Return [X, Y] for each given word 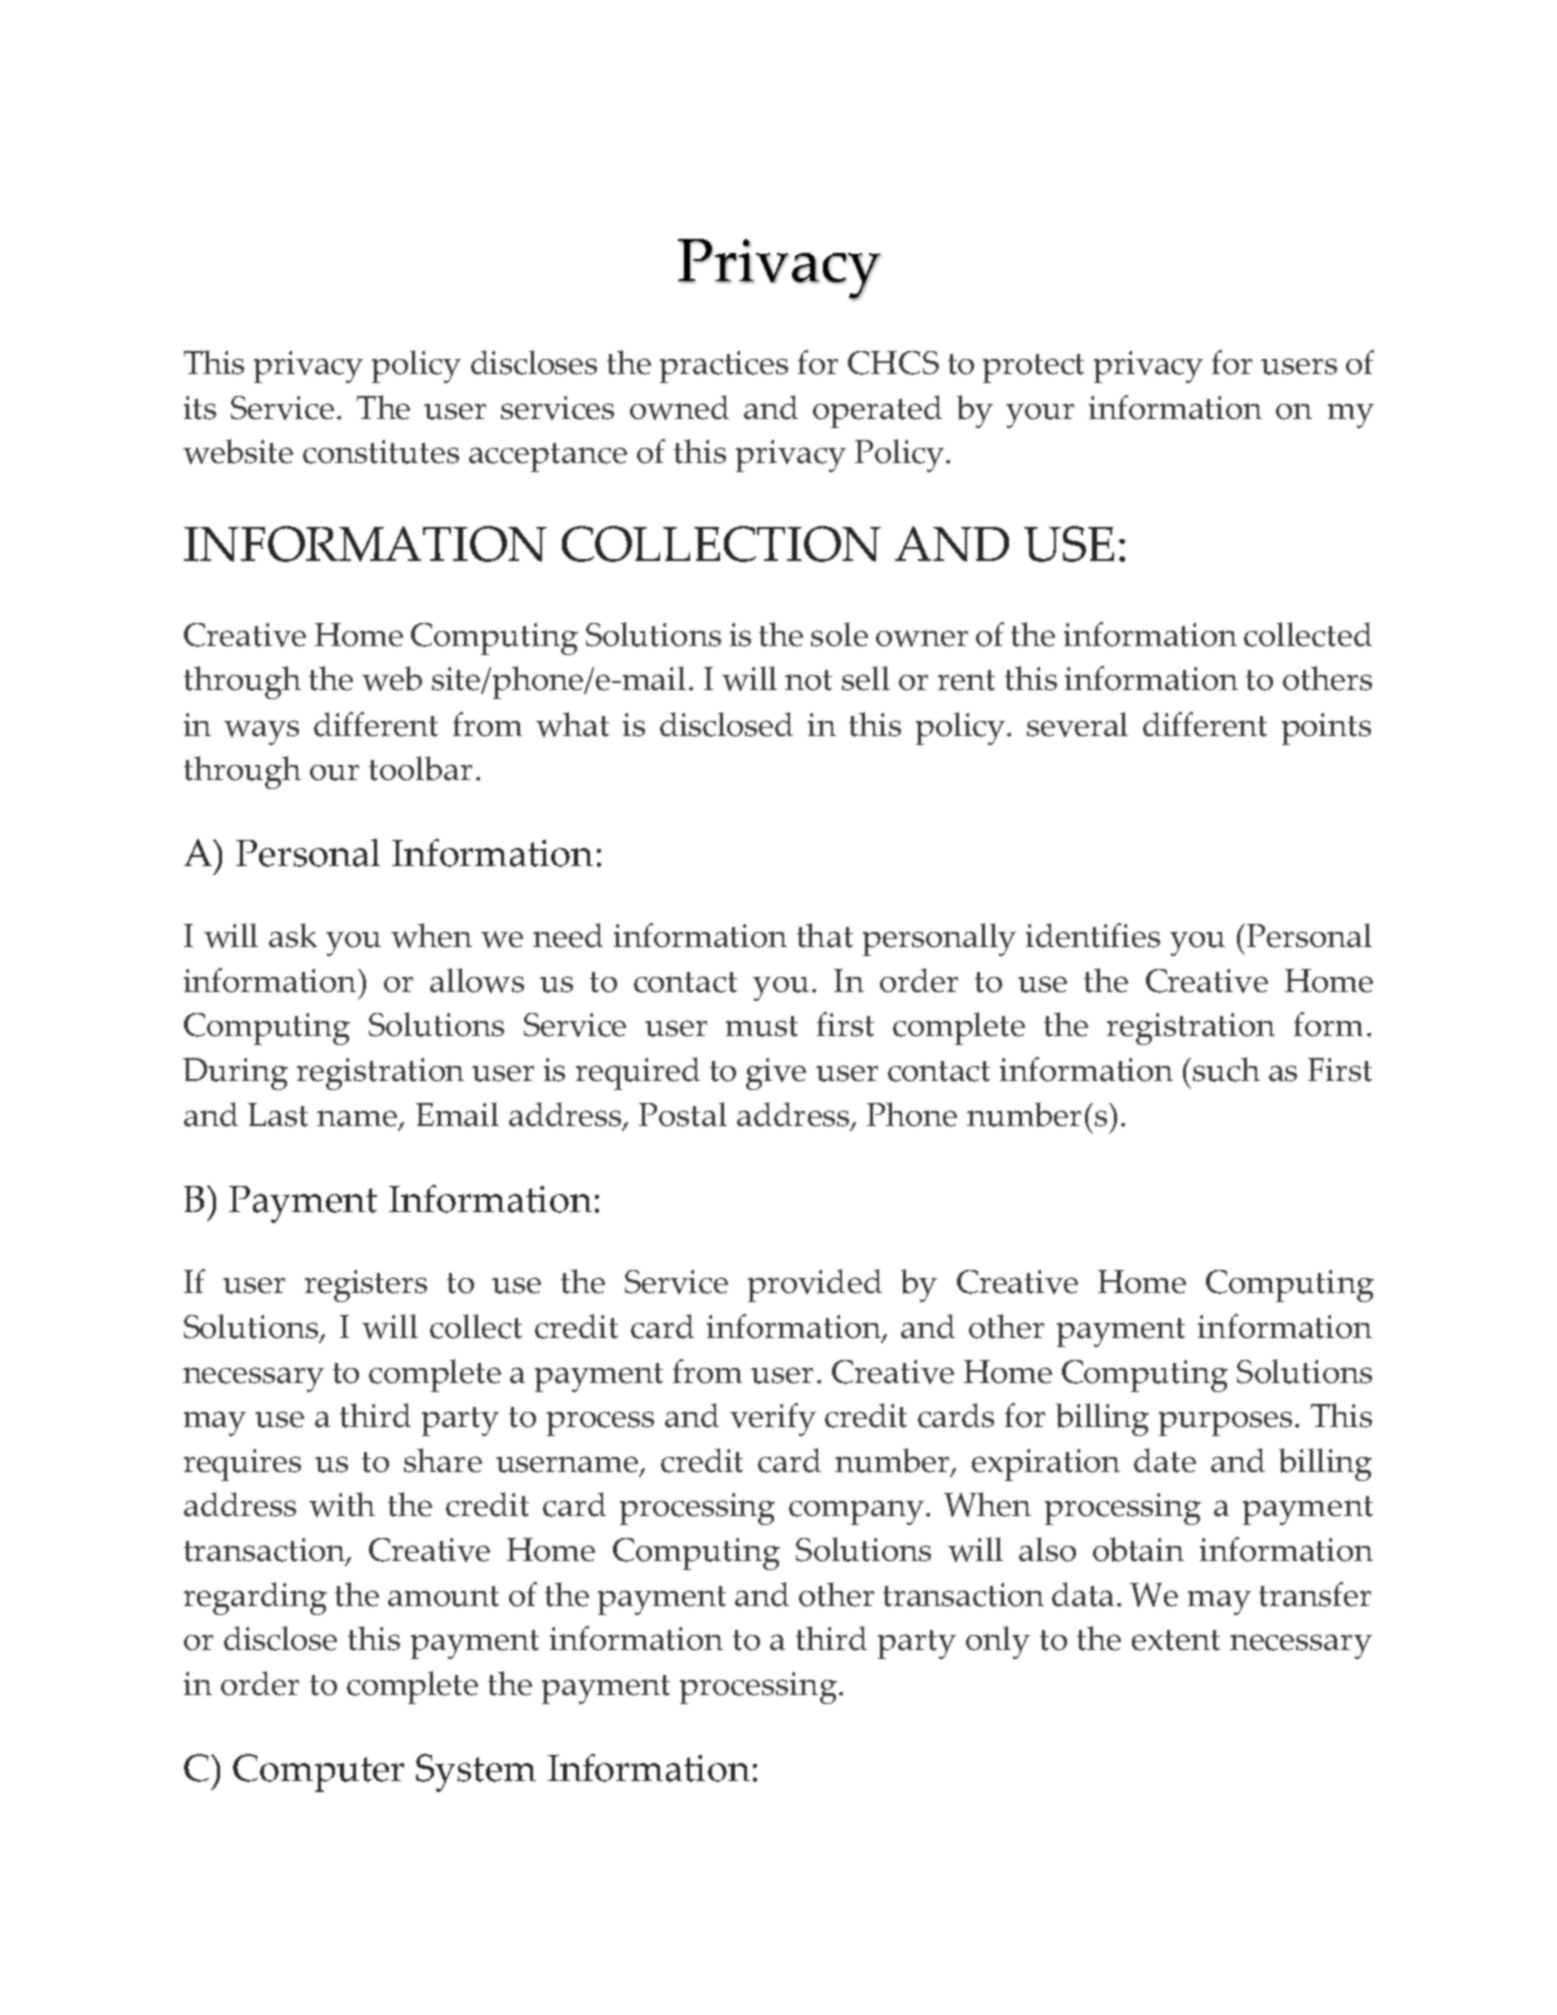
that [825, 935]
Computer [318, 1773]
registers [366, 1286]
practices [724, 367]
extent [1176, 1640]
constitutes [381, 452]
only [998, 1642]
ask [293, 935]
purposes [1225, 1423]
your [1040, 416]
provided [815, 1285]
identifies [1093, 935]
